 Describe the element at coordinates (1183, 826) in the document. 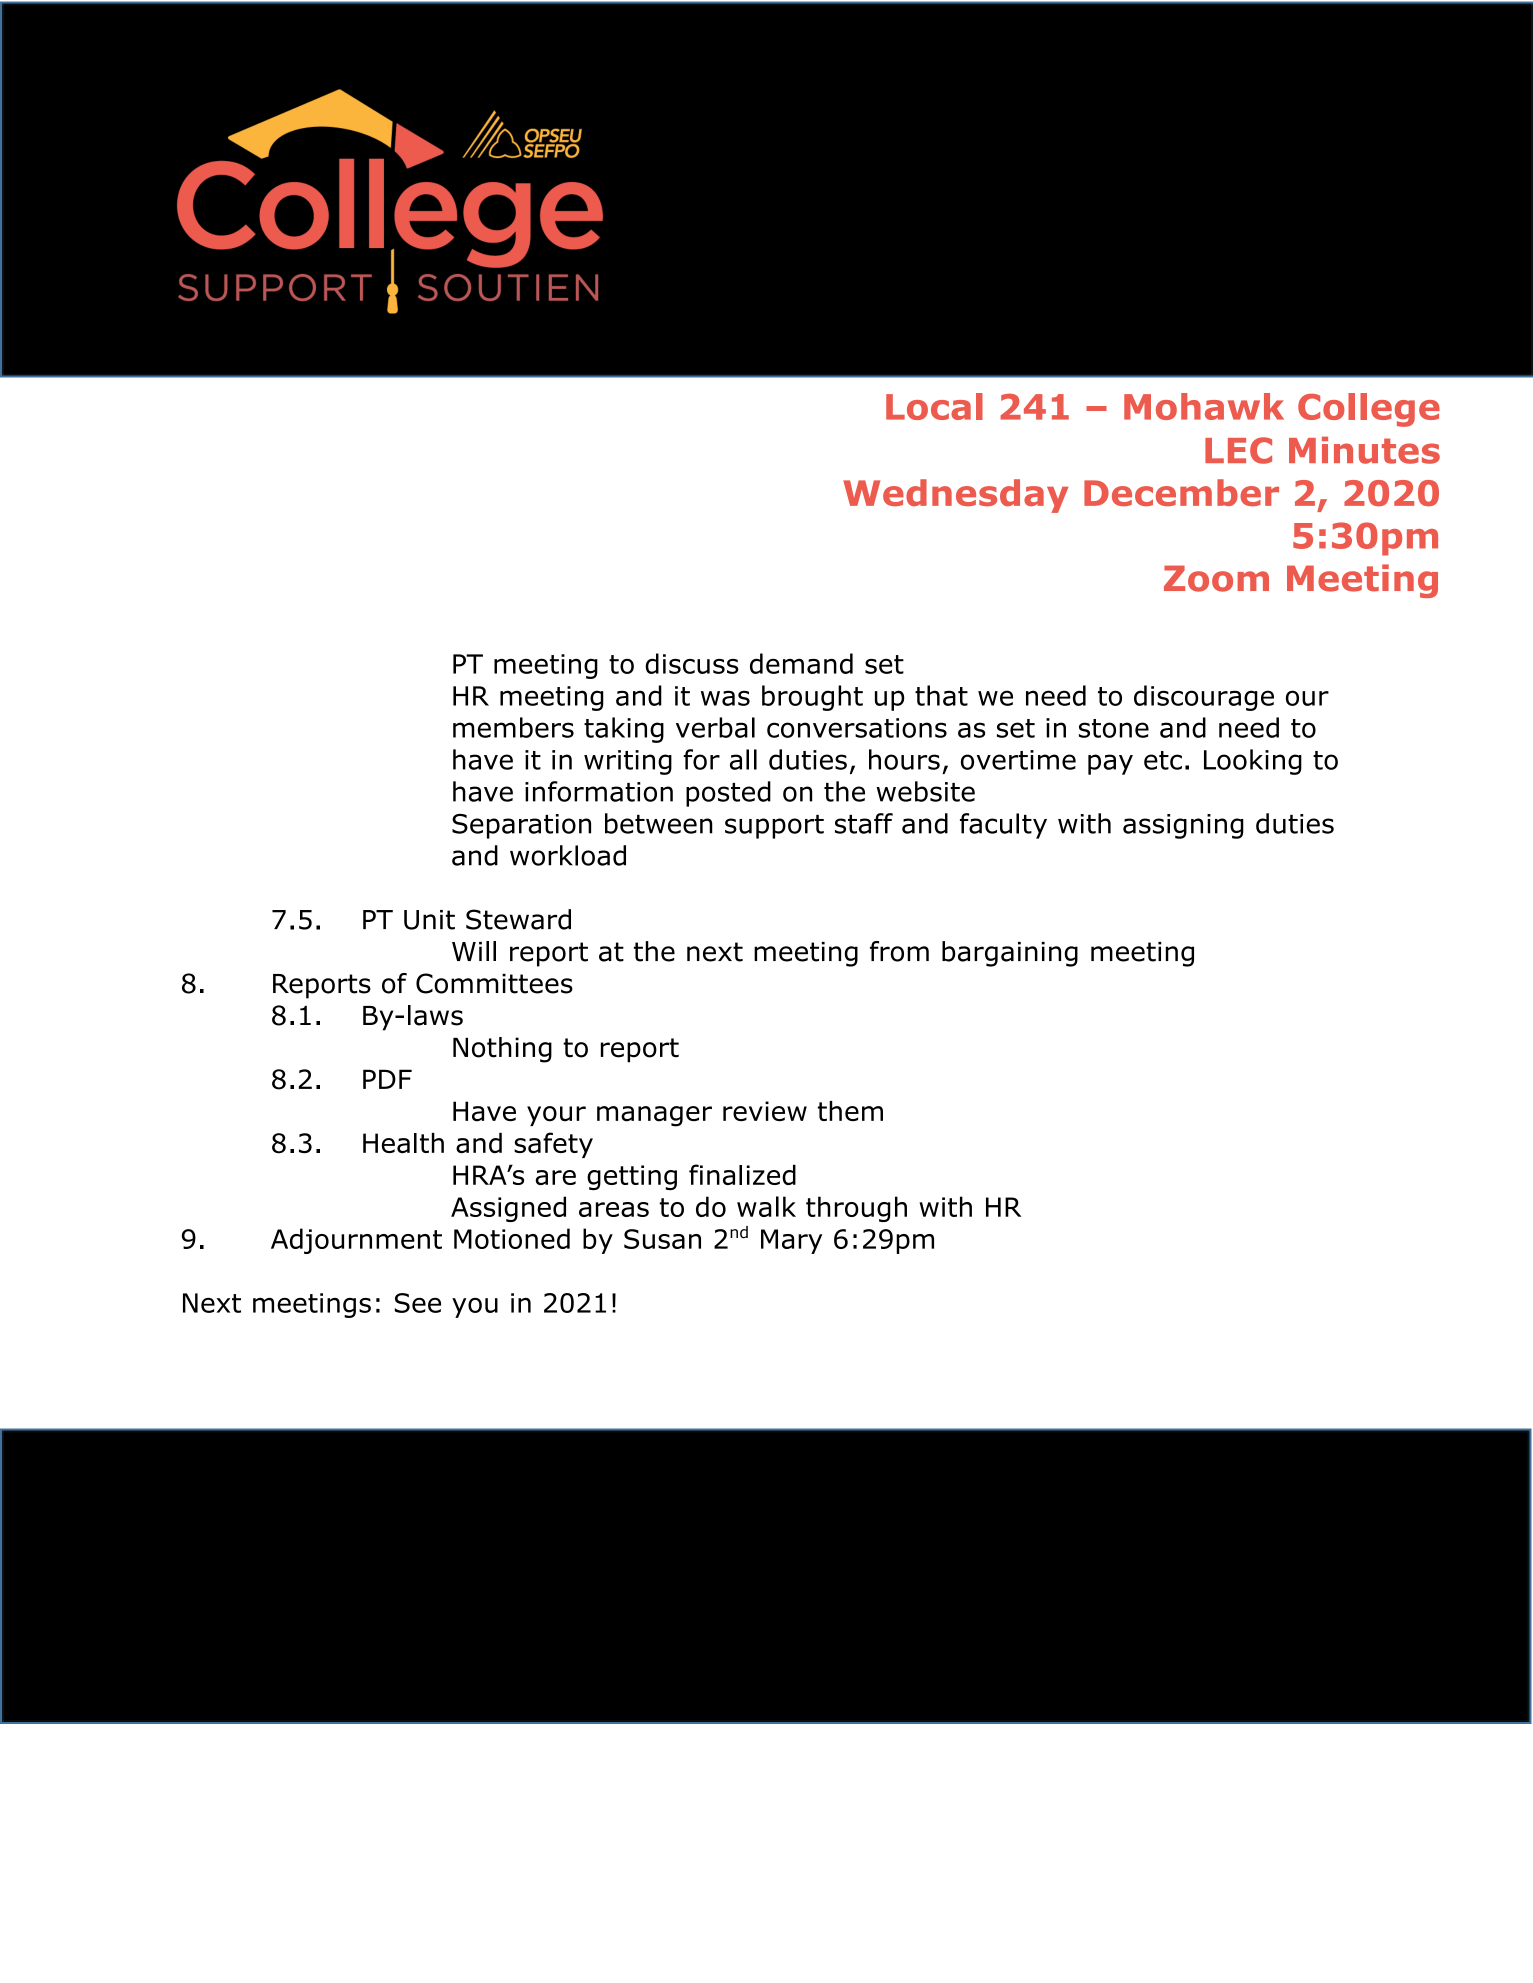

I see `assigning` at that location.
